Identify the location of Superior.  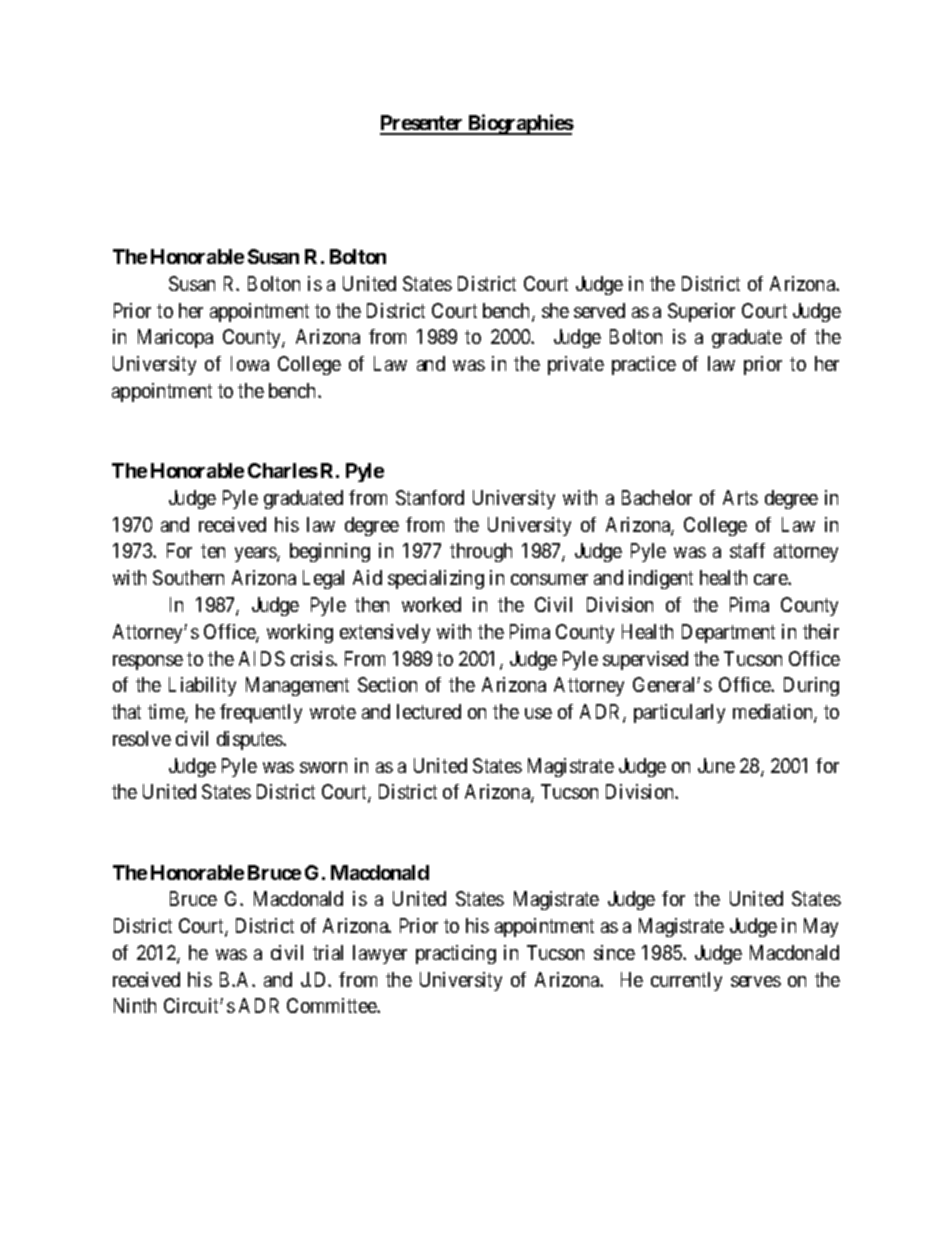
(701, 312).
